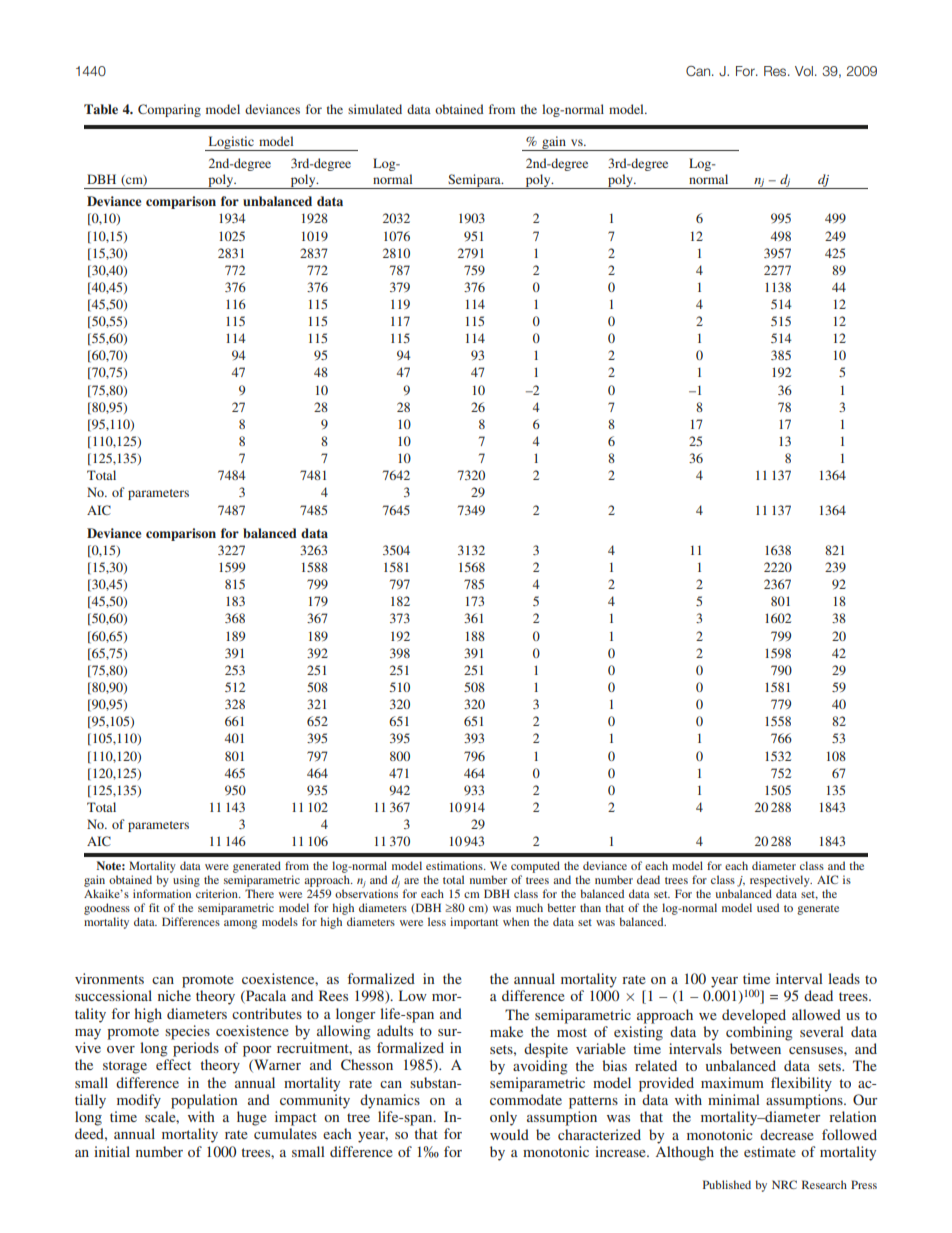  What do you see at coordinates (474, 923) in the screenshot?
I see `important` at bounding box center [474, 923].
